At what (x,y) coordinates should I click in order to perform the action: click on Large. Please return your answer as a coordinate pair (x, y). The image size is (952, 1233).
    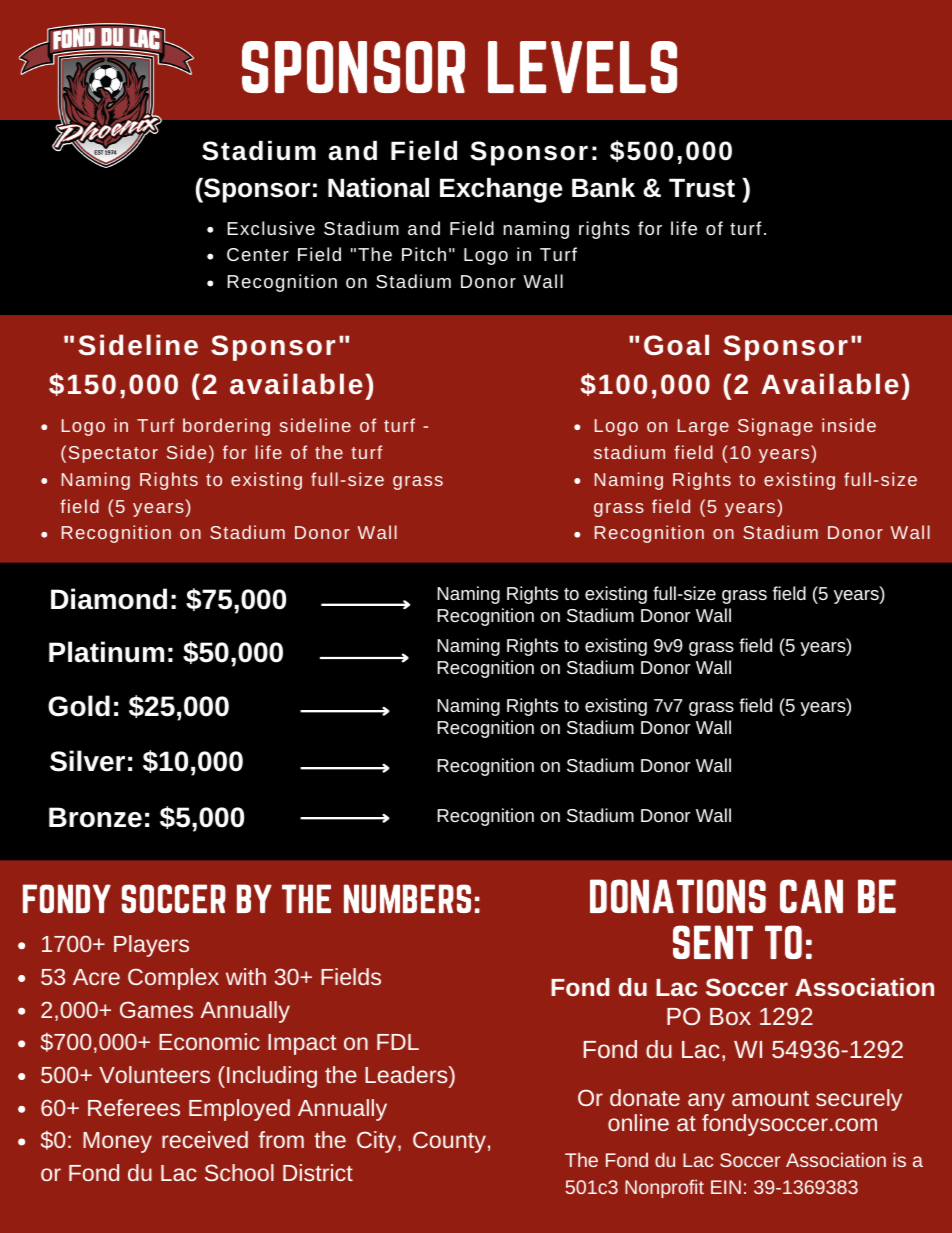
    Looking at the image, I should click on (703, 427).
